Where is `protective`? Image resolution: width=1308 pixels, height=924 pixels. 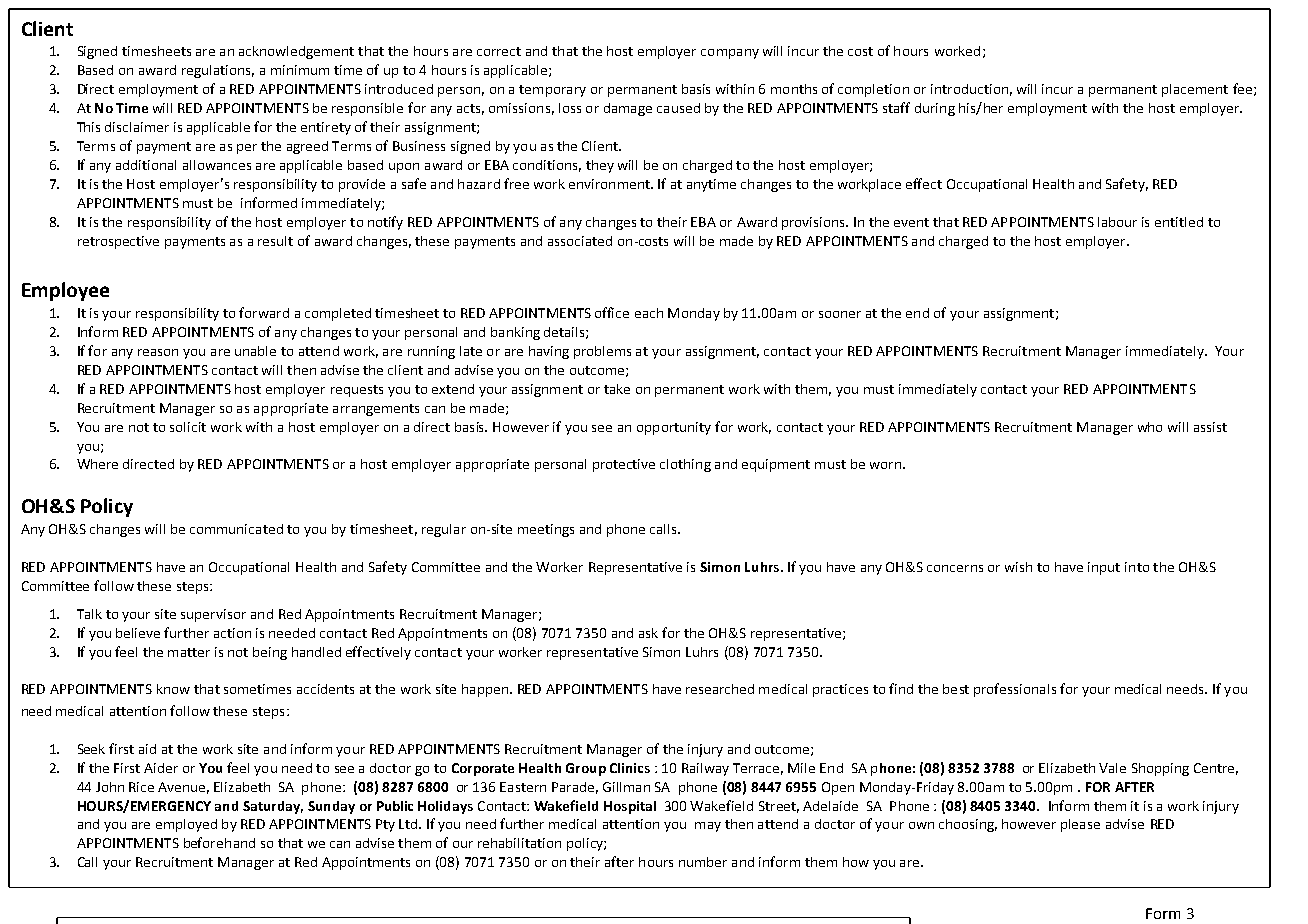
protective is located at coordinates (624, 465).
